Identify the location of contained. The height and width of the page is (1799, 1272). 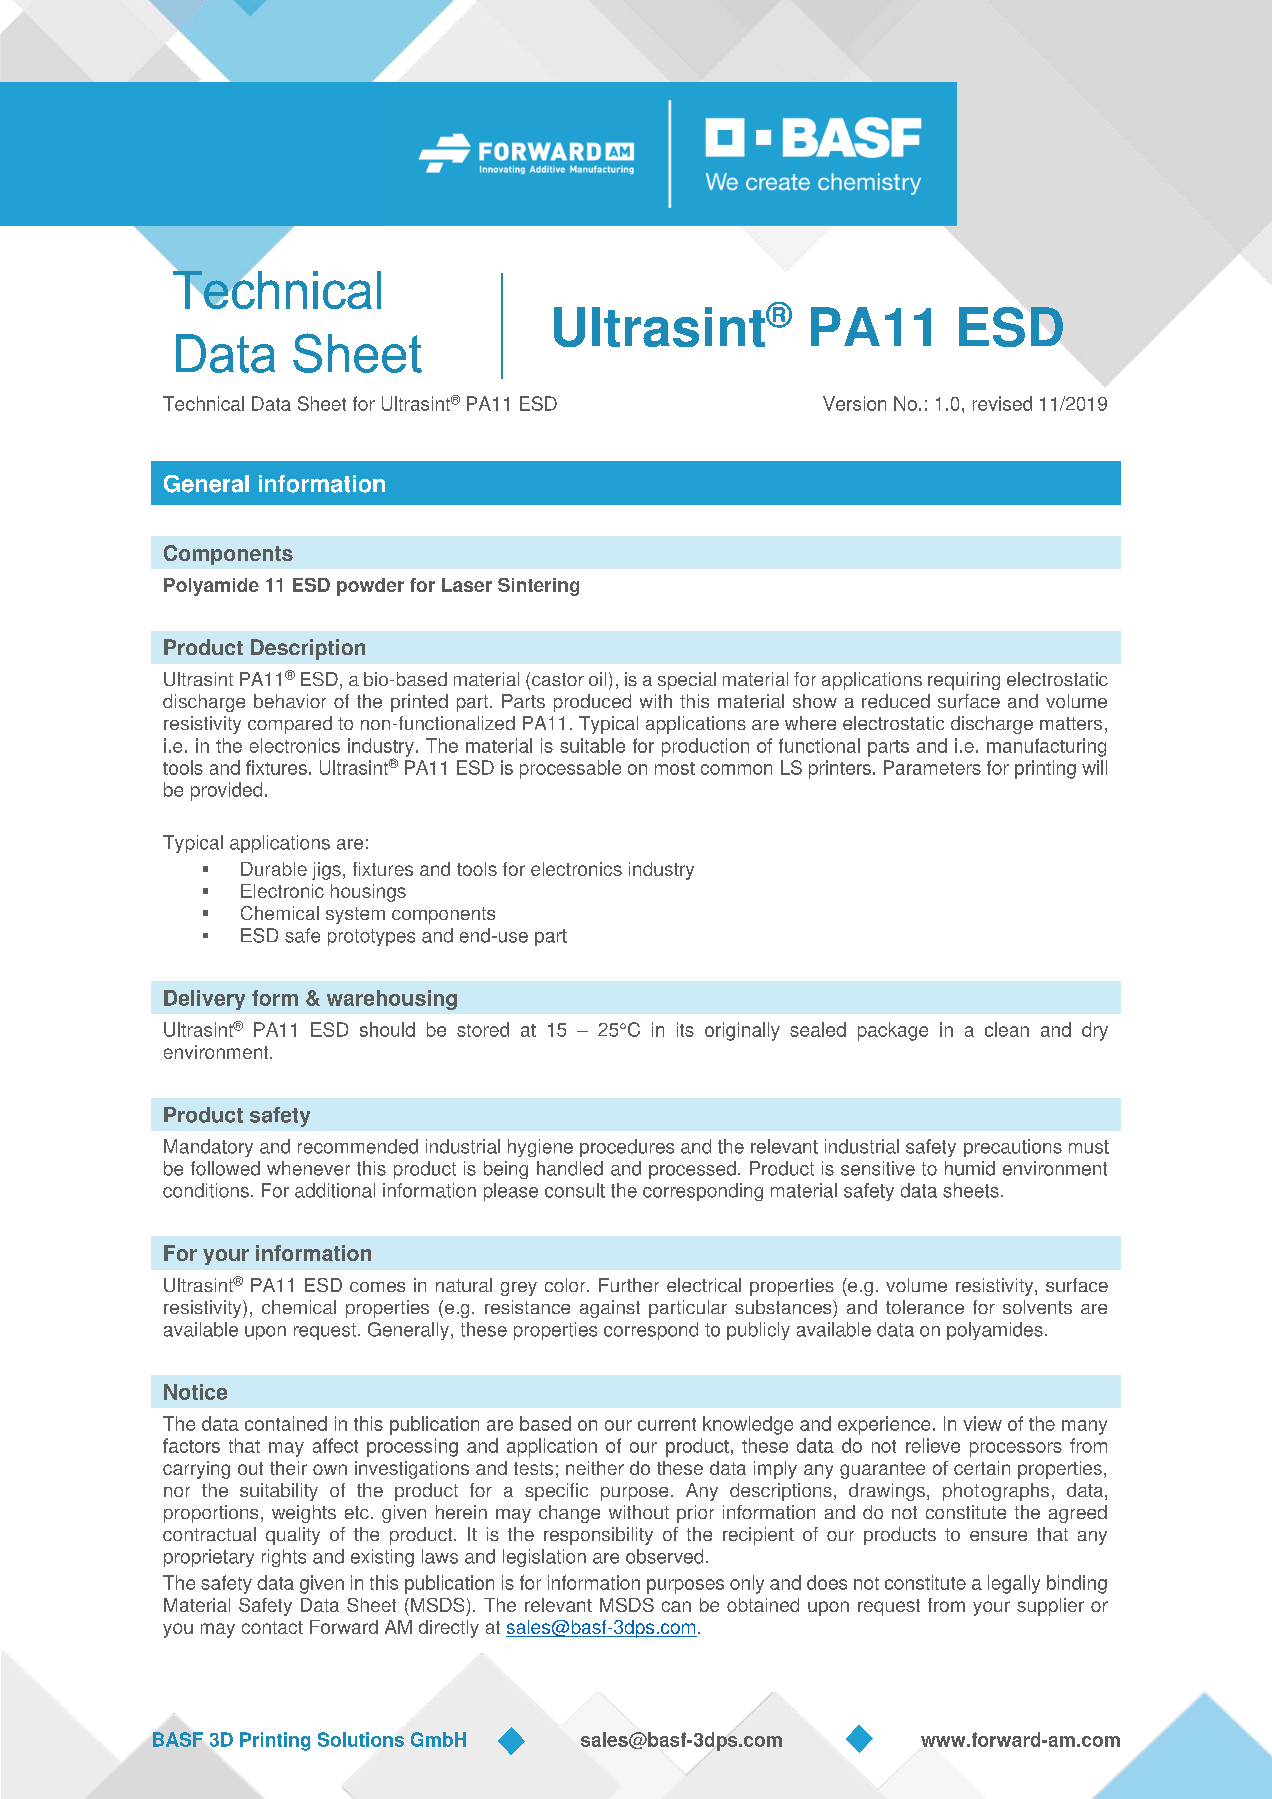
(286, 1423).
